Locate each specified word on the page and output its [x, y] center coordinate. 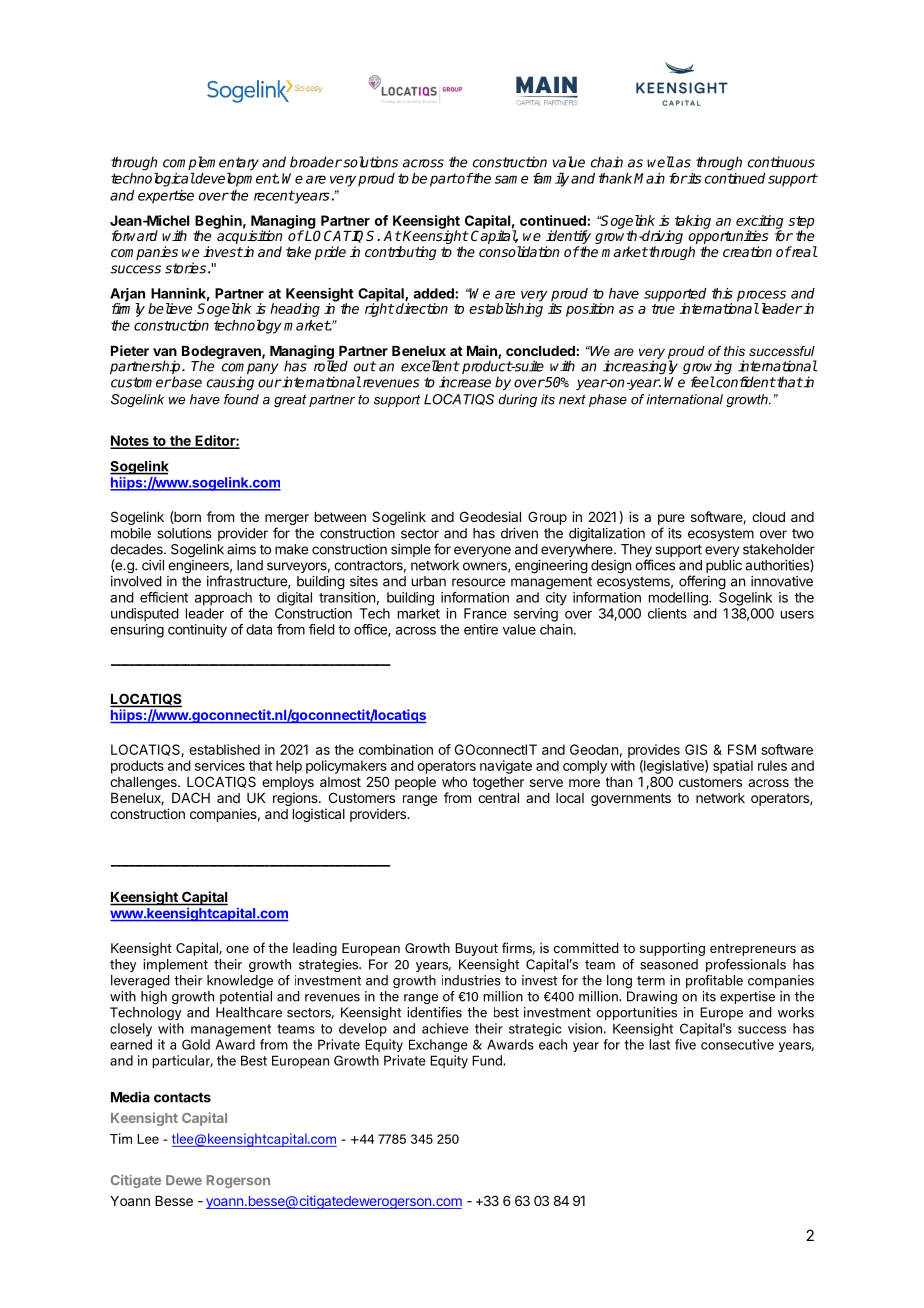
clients [667, 613]
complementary [211, 164]
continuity [197, 631]
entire [481, 629]
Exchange [438, 1045]
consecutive [737, 1044]
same [511, 179]
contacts [182, 1097]
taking [693, 222]
